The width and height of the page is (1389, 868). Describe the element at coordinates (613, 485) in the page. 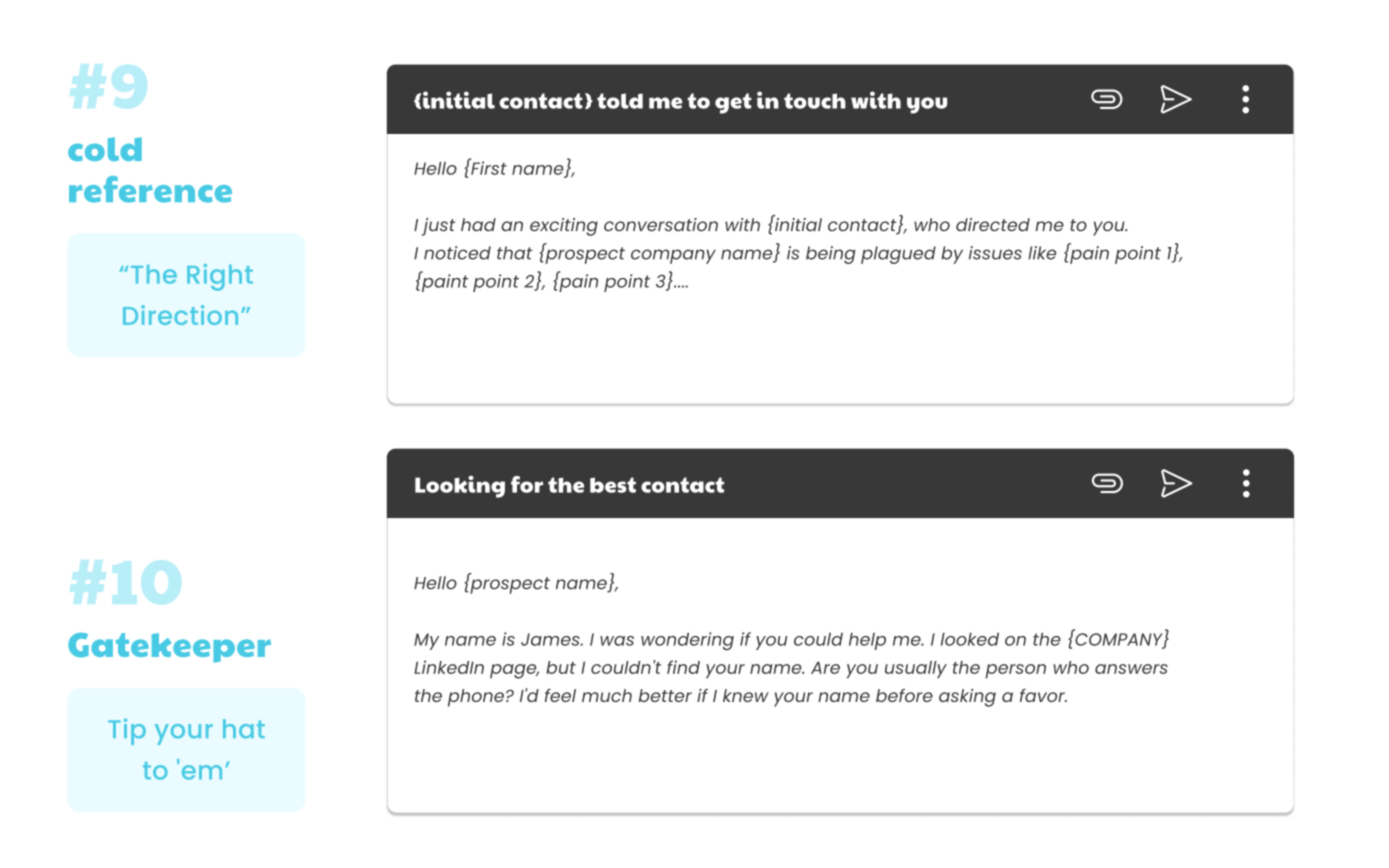

I see `best` at that location.
